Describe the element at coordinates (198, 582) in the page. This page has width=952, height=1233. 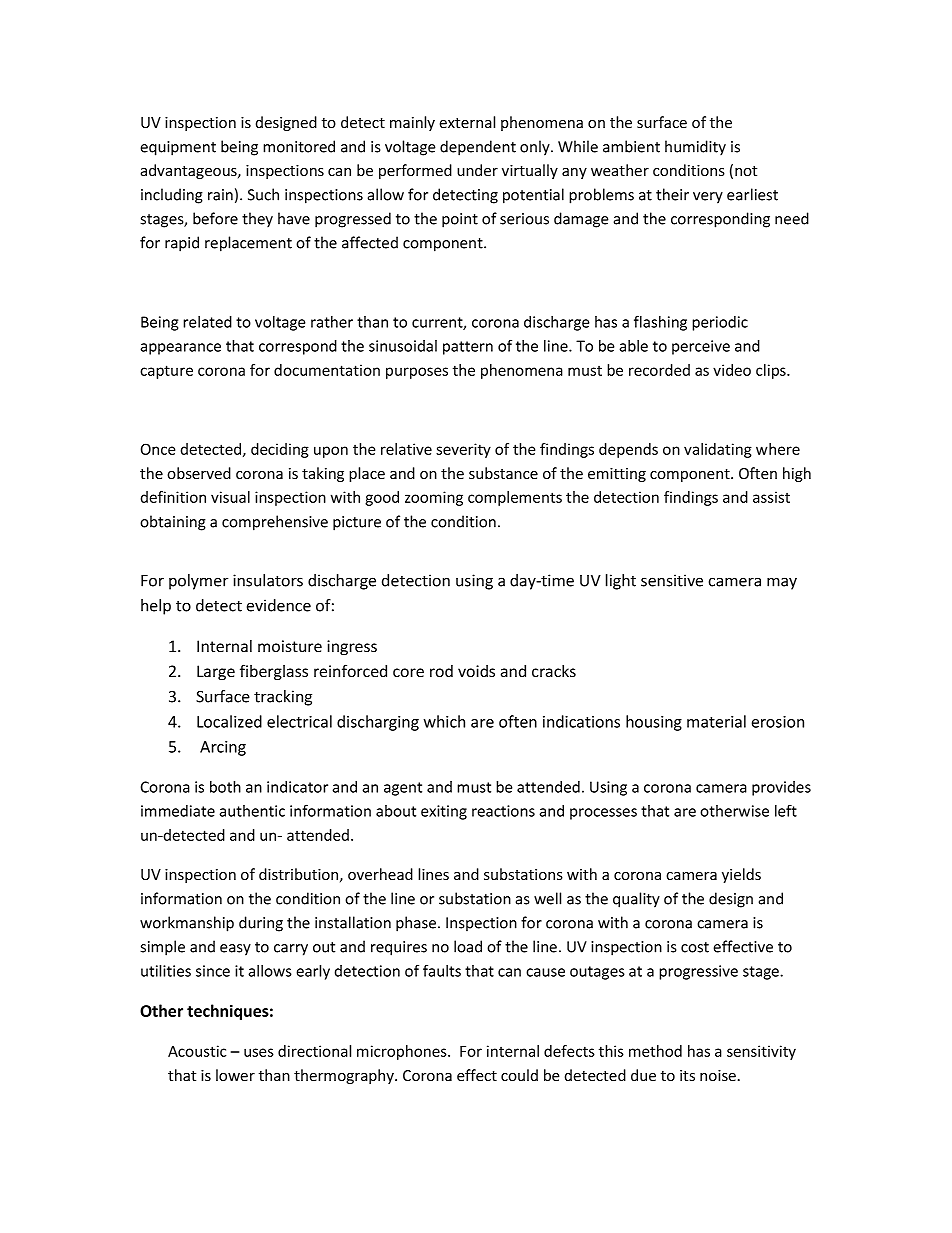
I see `polymer` at that location.
